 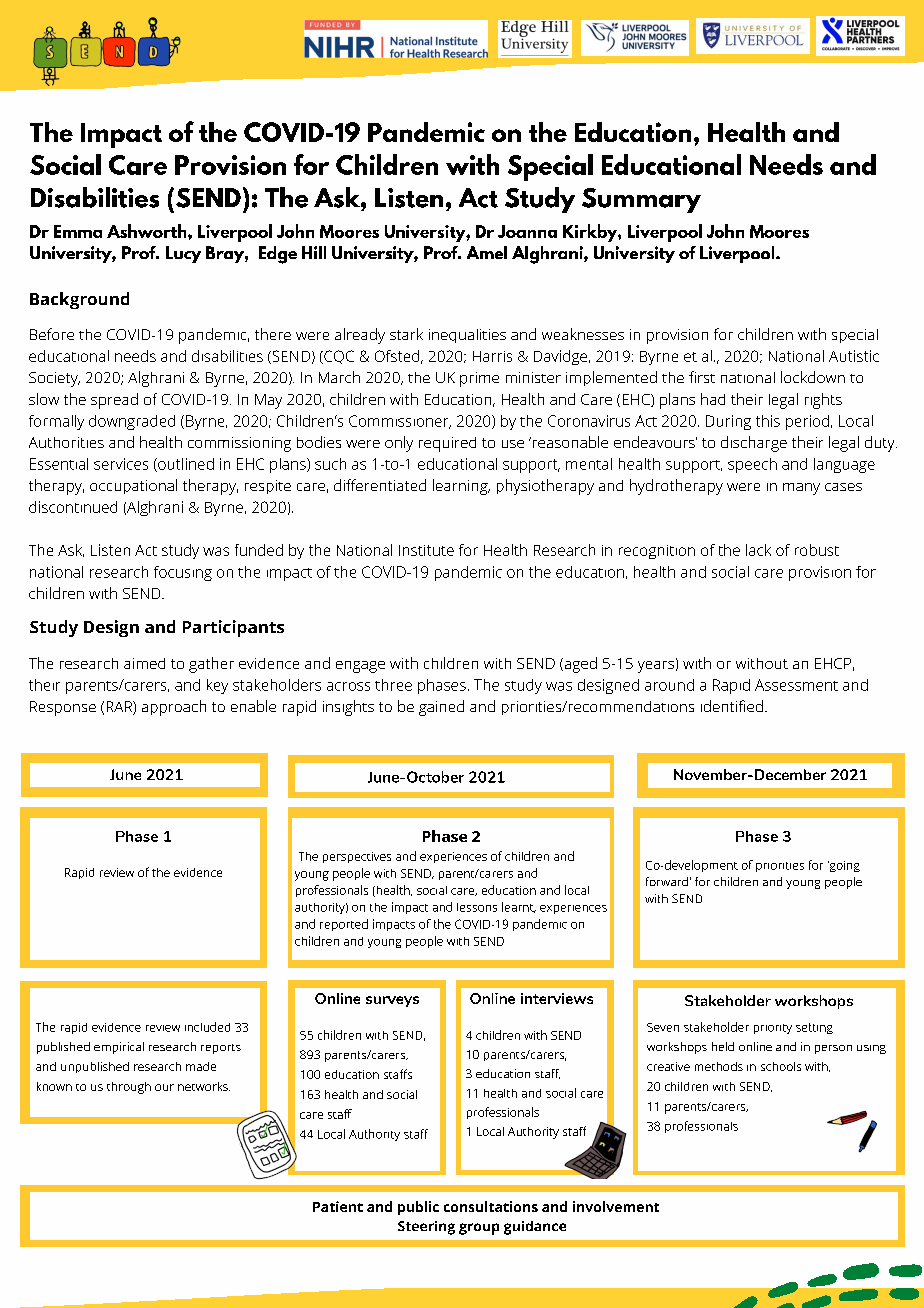 I want to click on through, so click(x=129, y=1088).
